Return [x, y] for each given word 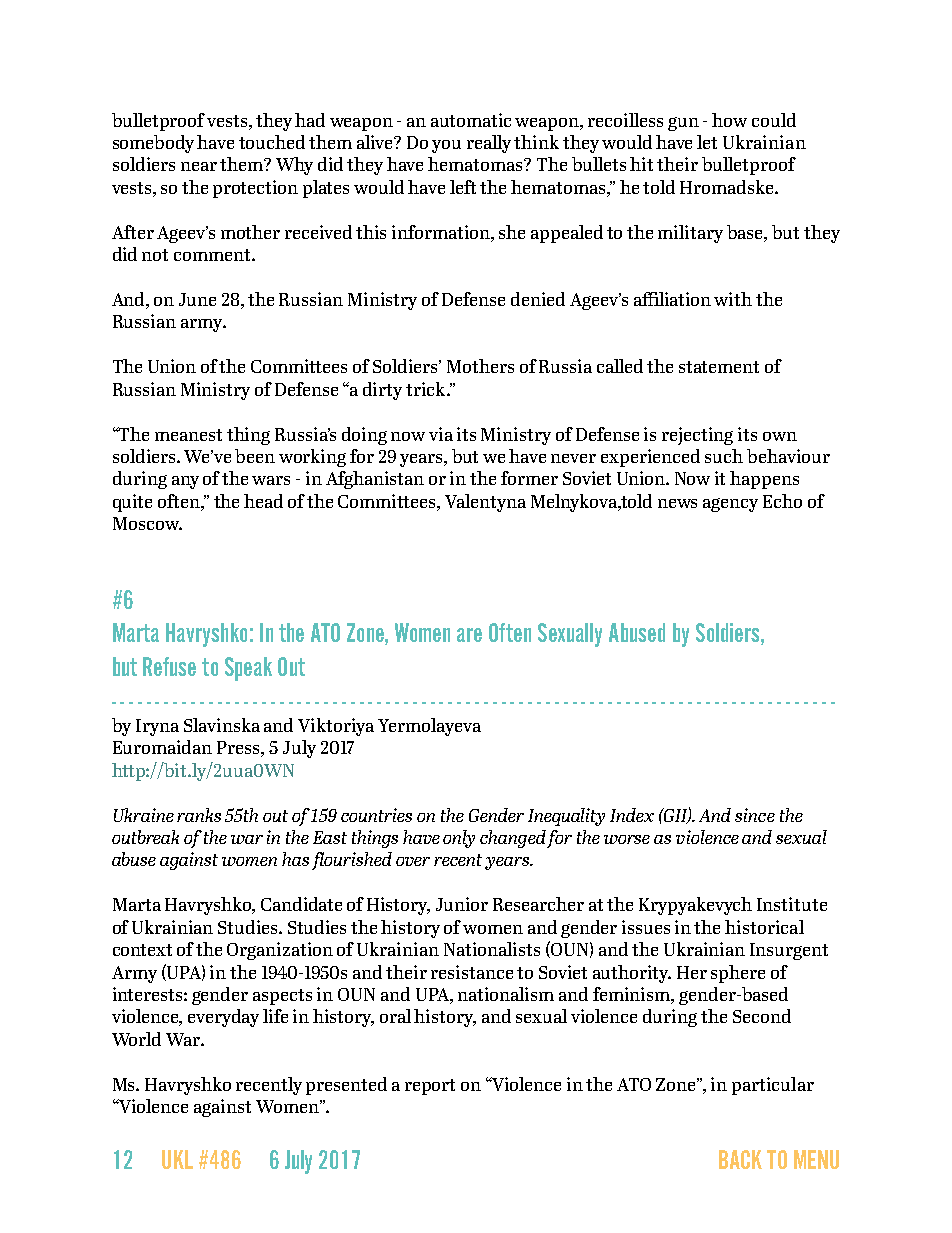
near [199, 166]
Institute [792, 904]
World [136, 1039]
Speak [248, 669]
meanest [188, 435]
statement [719, 367]
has [295, 859]
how [729, 120]
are [469, 635]
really [489, 144]
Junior [462, 904]
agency [730, 505]
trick [427, 389]
